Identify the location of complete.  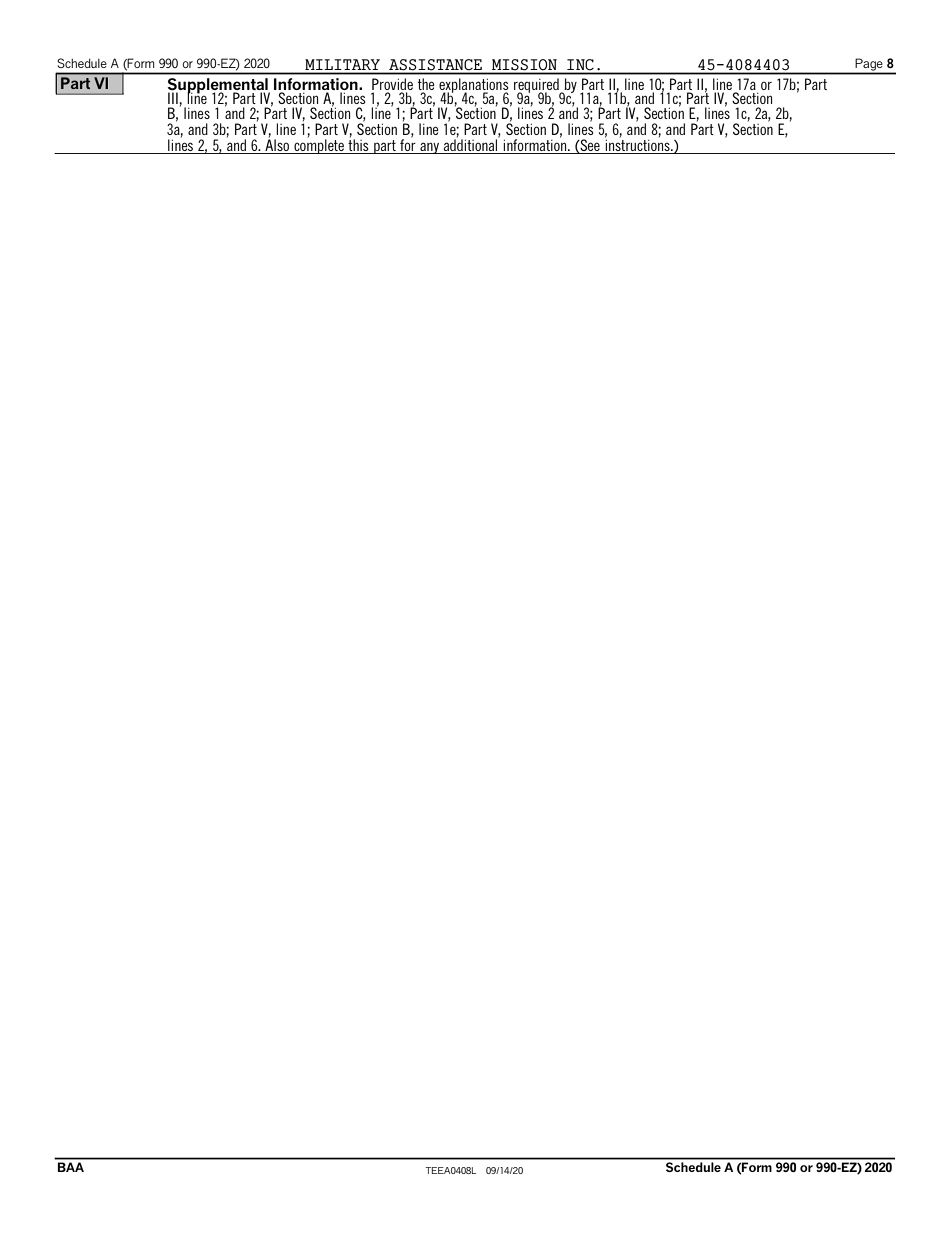
(319, 145).
